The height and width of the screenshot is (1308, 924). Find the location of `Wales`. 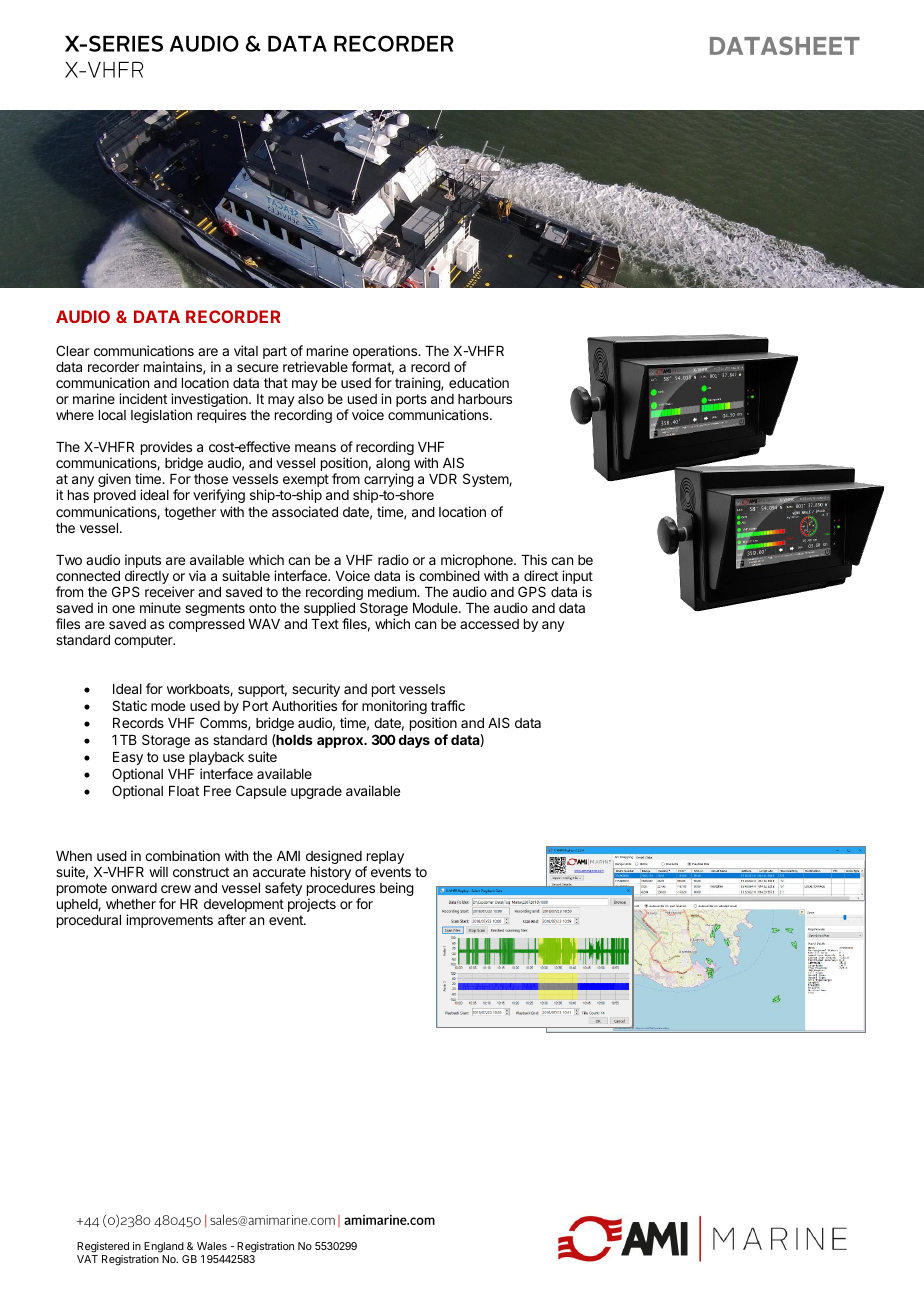

Wales is located at coordinates (212, 1246).
